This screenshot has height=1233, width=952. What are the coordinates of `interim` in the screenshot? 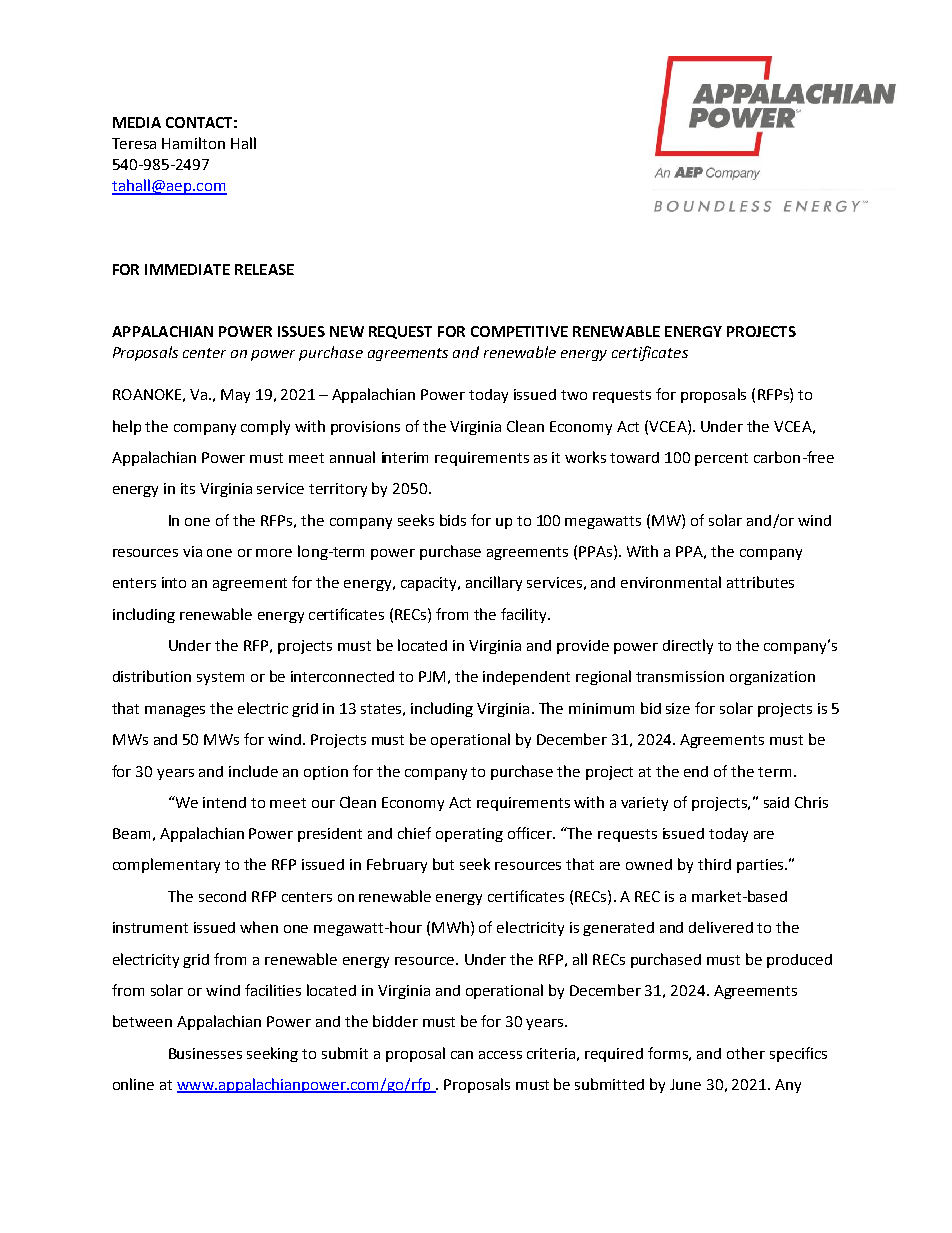 It's located at (405, 457).
